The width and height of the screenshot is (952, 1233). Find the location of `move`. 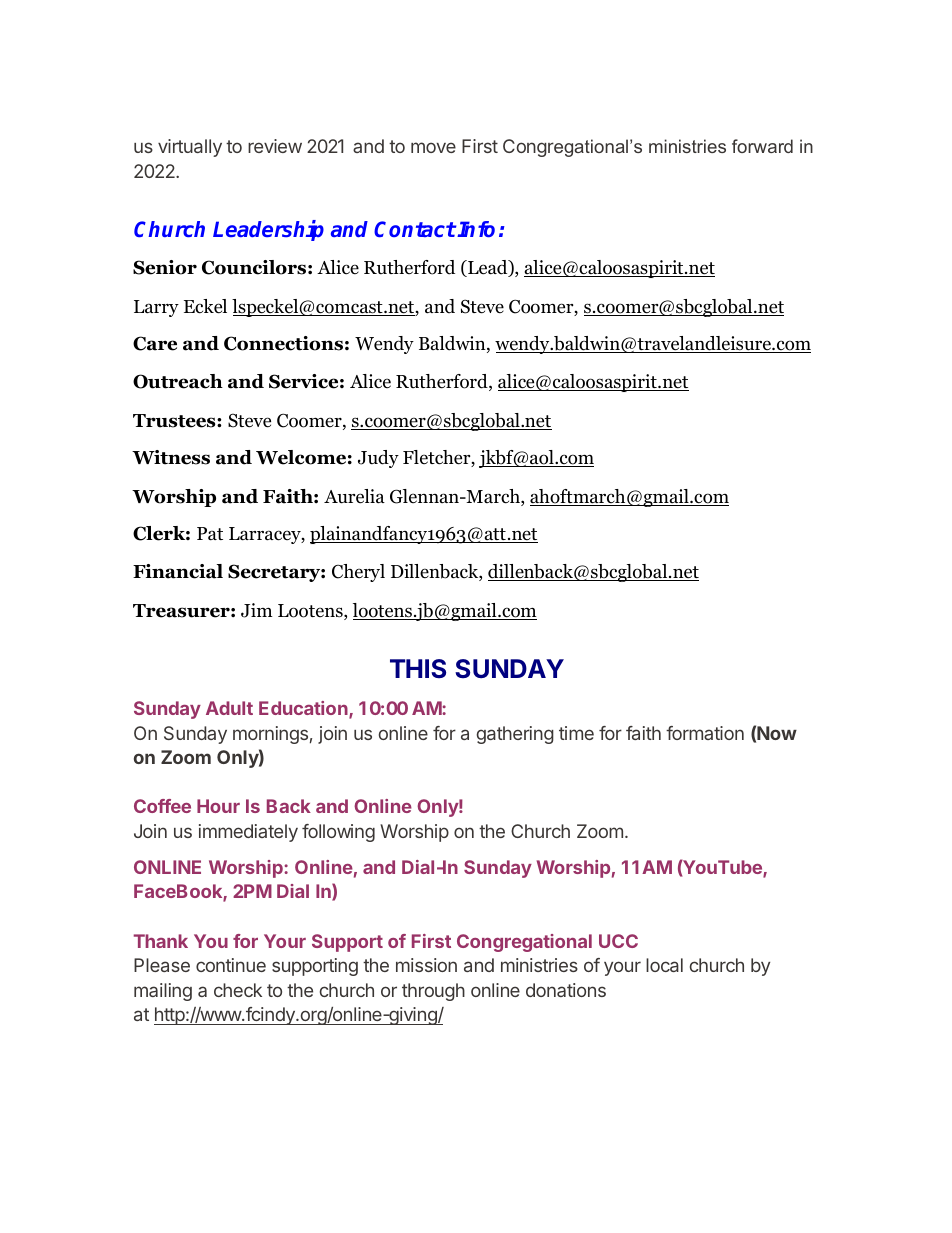

move is located at coordinates (433, 147).
